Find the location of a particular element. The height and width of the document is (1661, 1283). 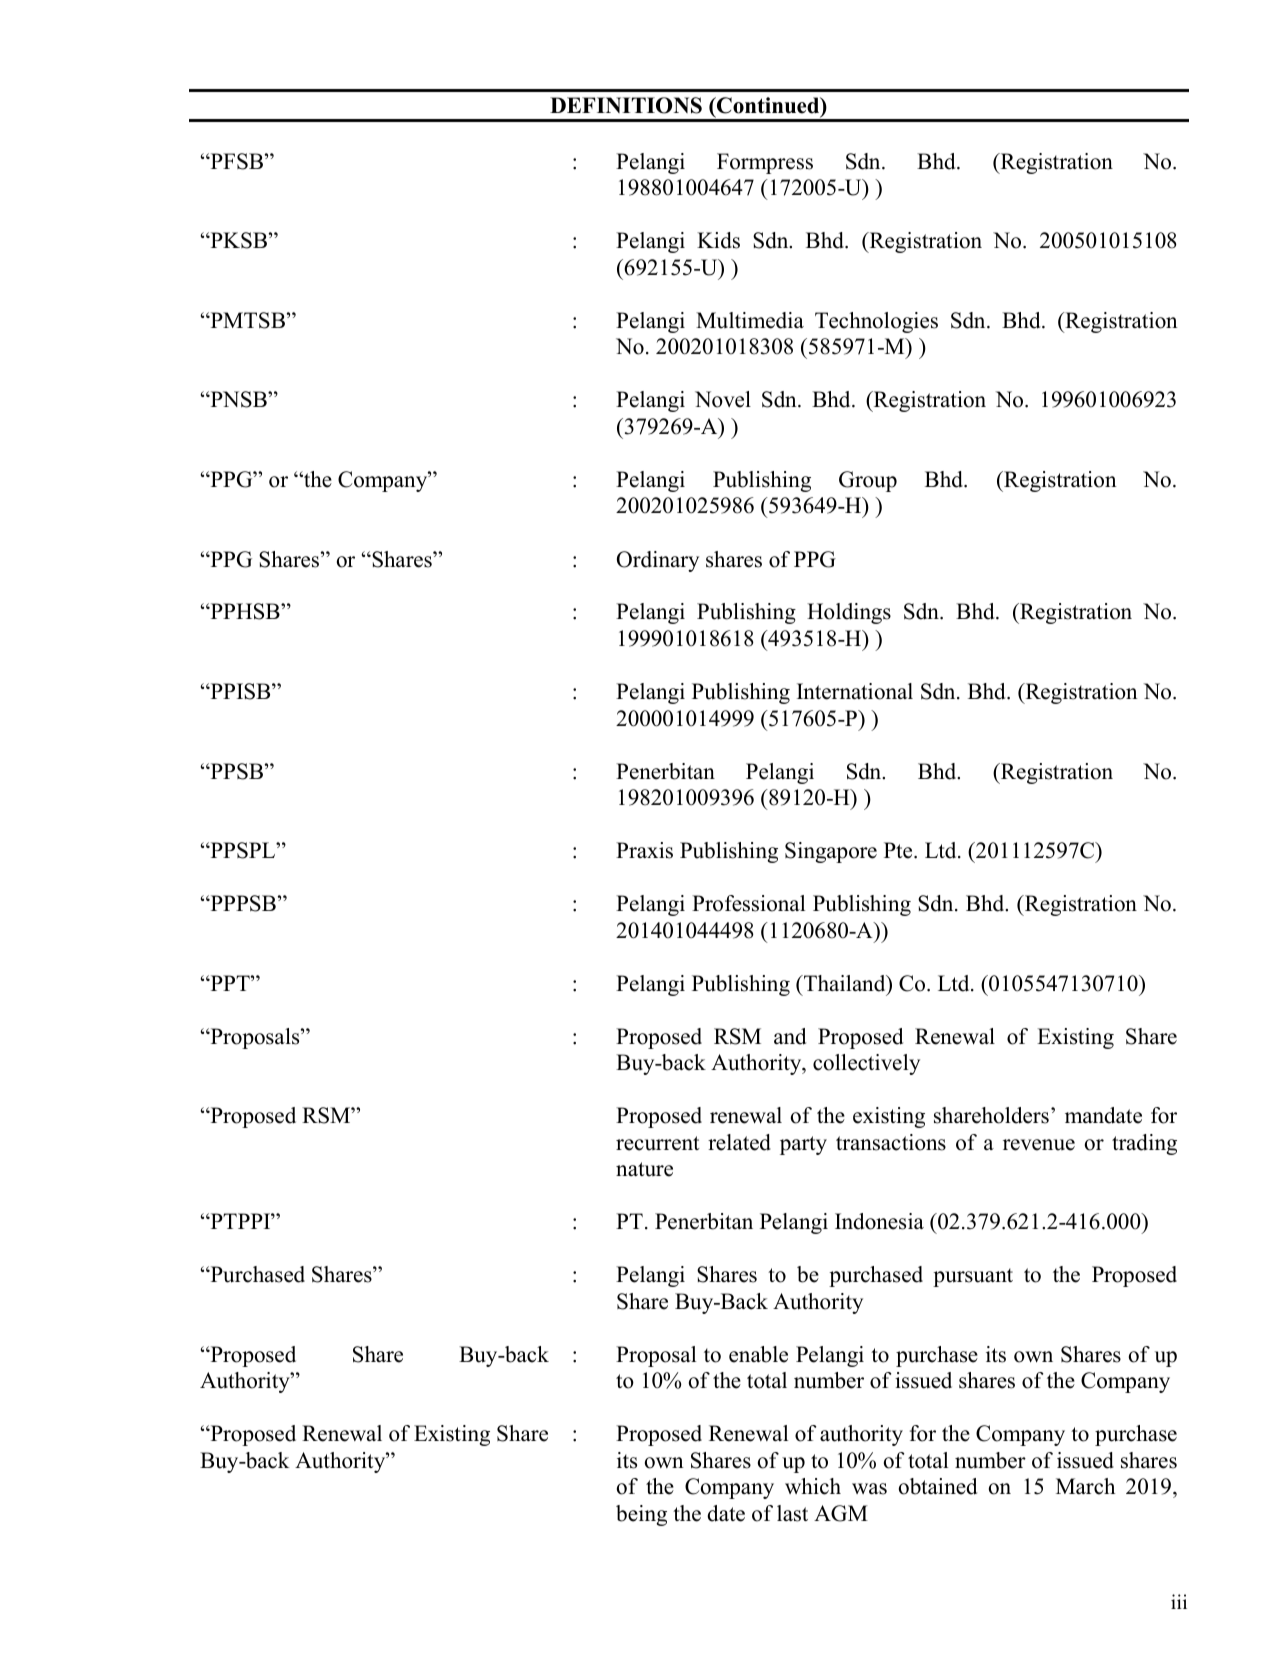

being is located at coordinates (641, 1515).
